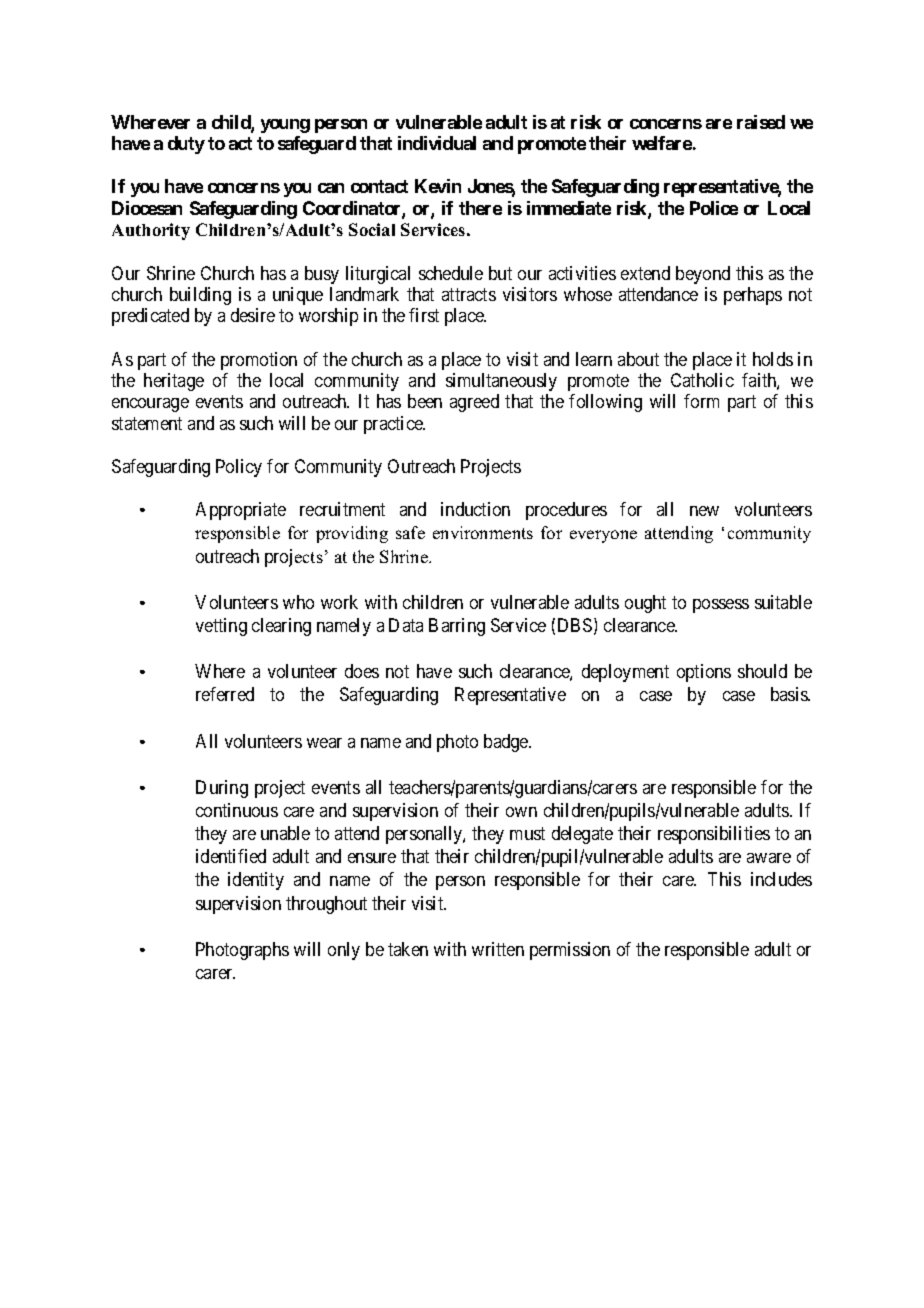 The height and width of the document is (1308, 924). I want to click on referred, so click(225, 694).
